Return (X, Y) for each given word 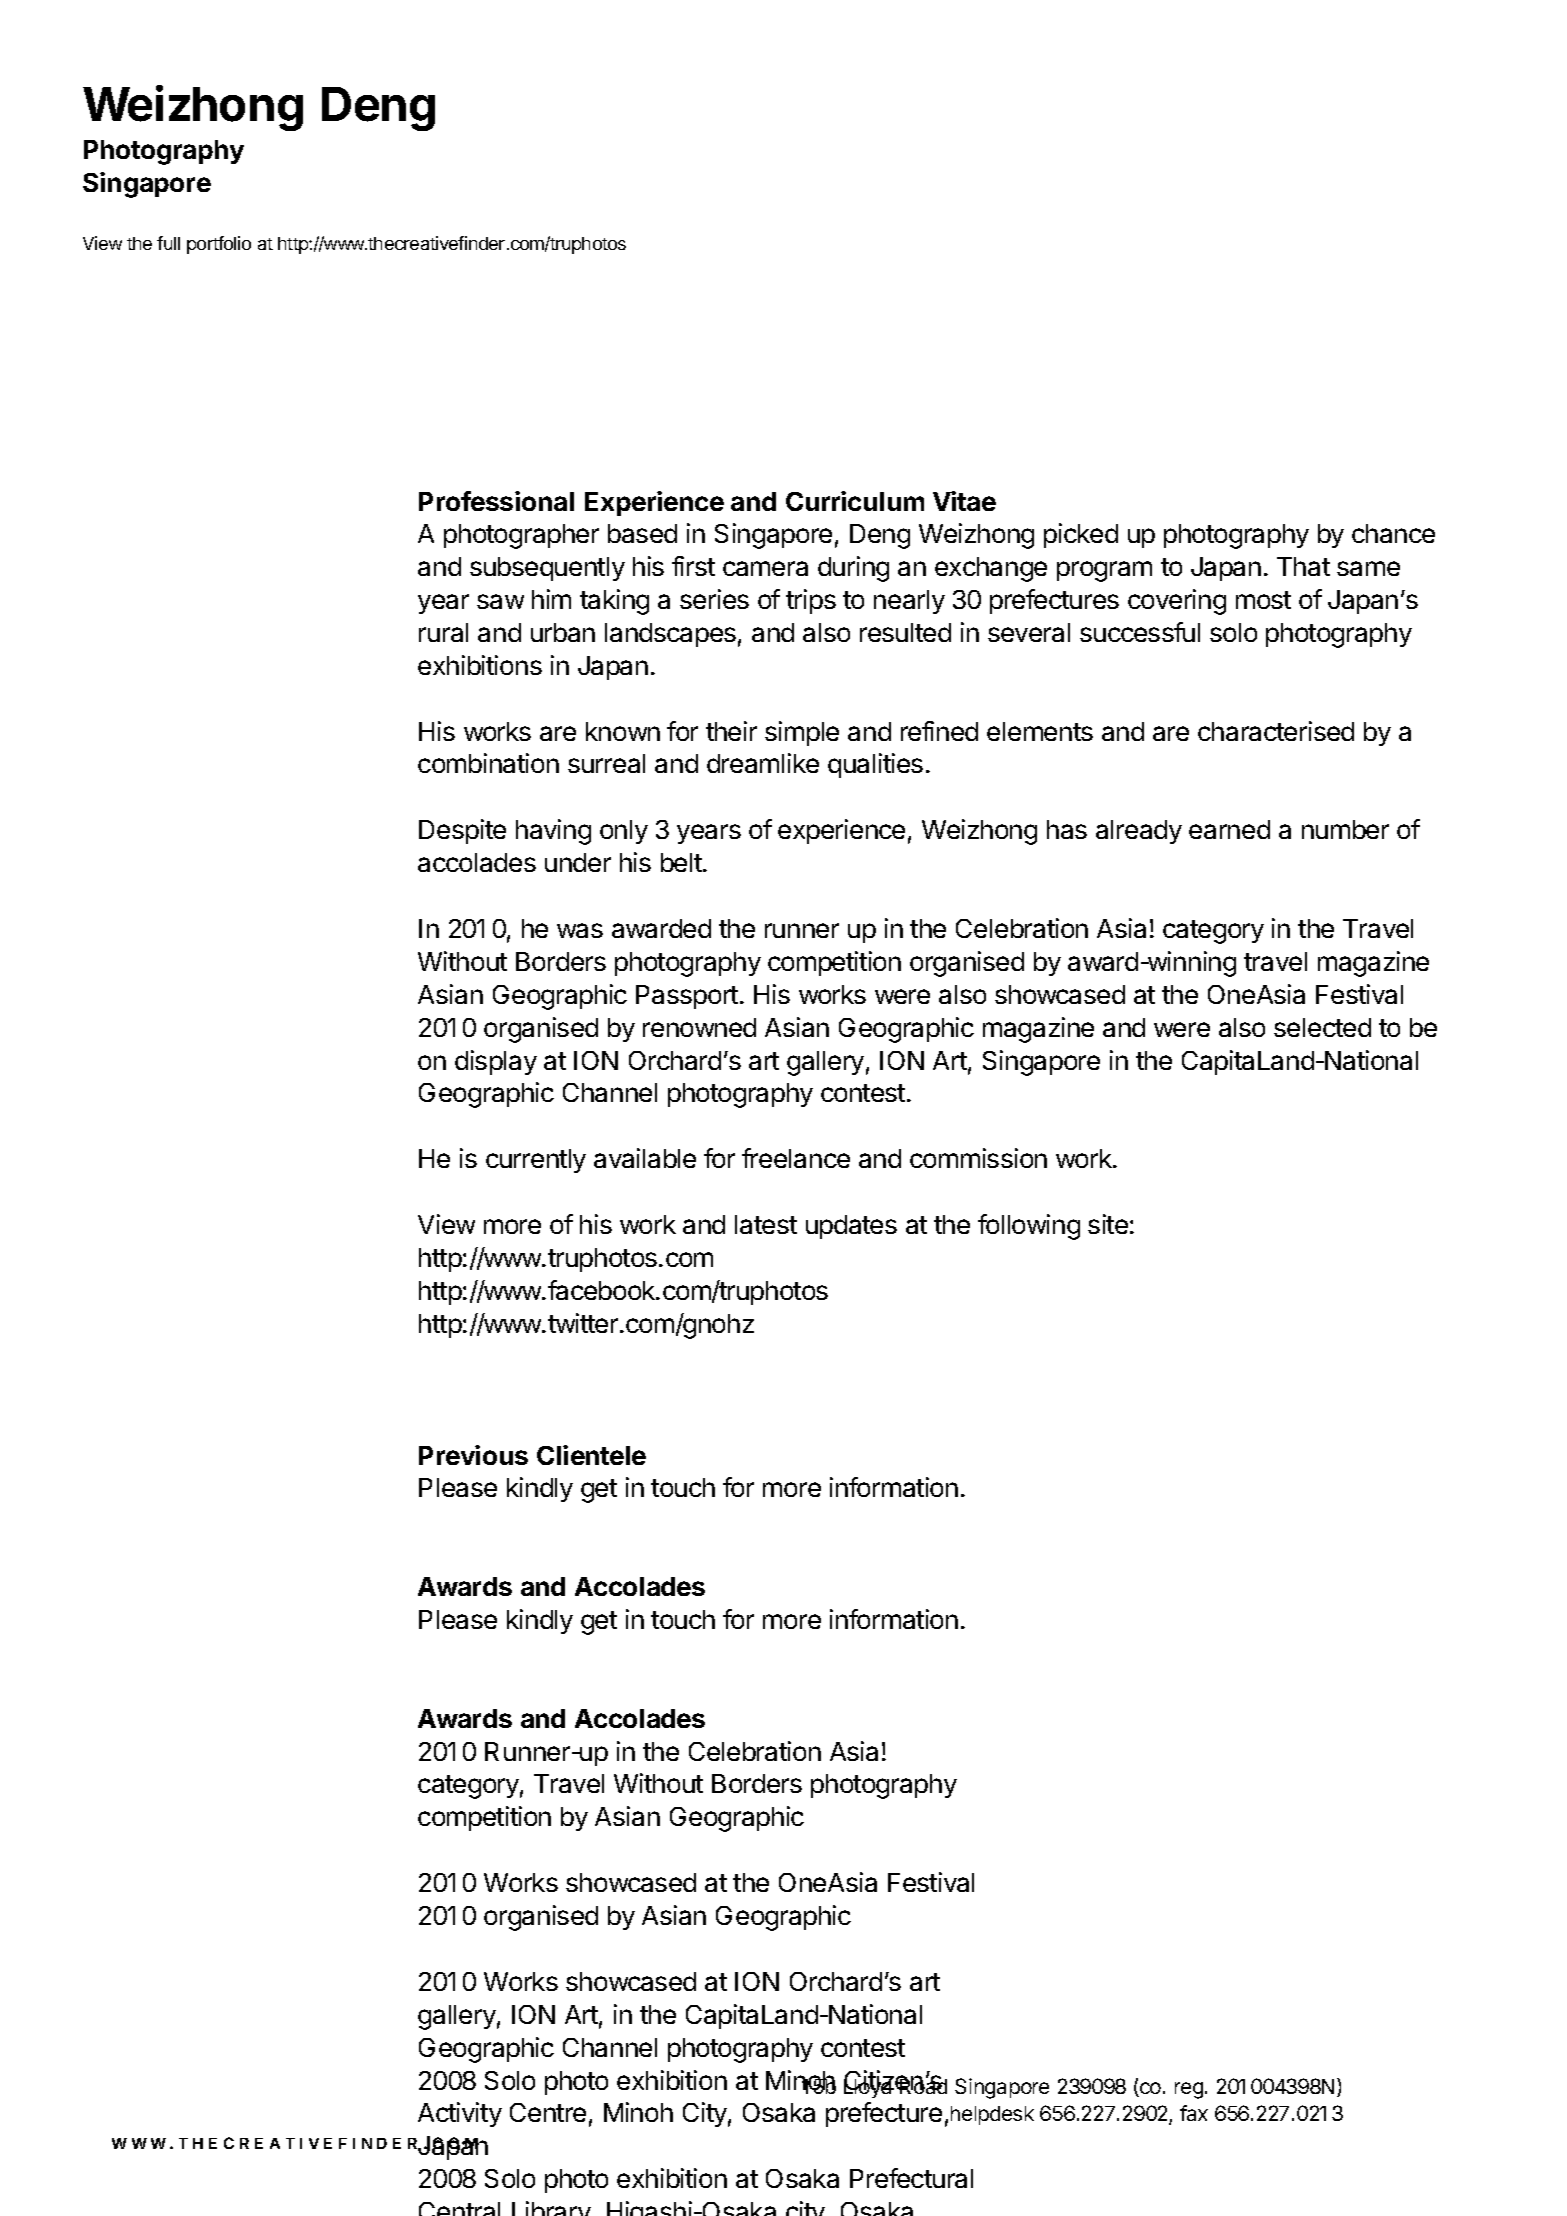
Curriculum (855, 501)
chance (1393, 533)
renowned (699, 1027)
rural (443, 632)
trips (811, 601)
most (1263, 600)
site (1108, 1224)
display (496, 1062)
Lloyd (869, 2087)
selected (1322, 1027)
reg (1189, 2090)
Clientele (591, 1455)
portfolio (219, 245)
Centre (548, 2112)
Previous (473, 1455)
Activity (460, 2114)
